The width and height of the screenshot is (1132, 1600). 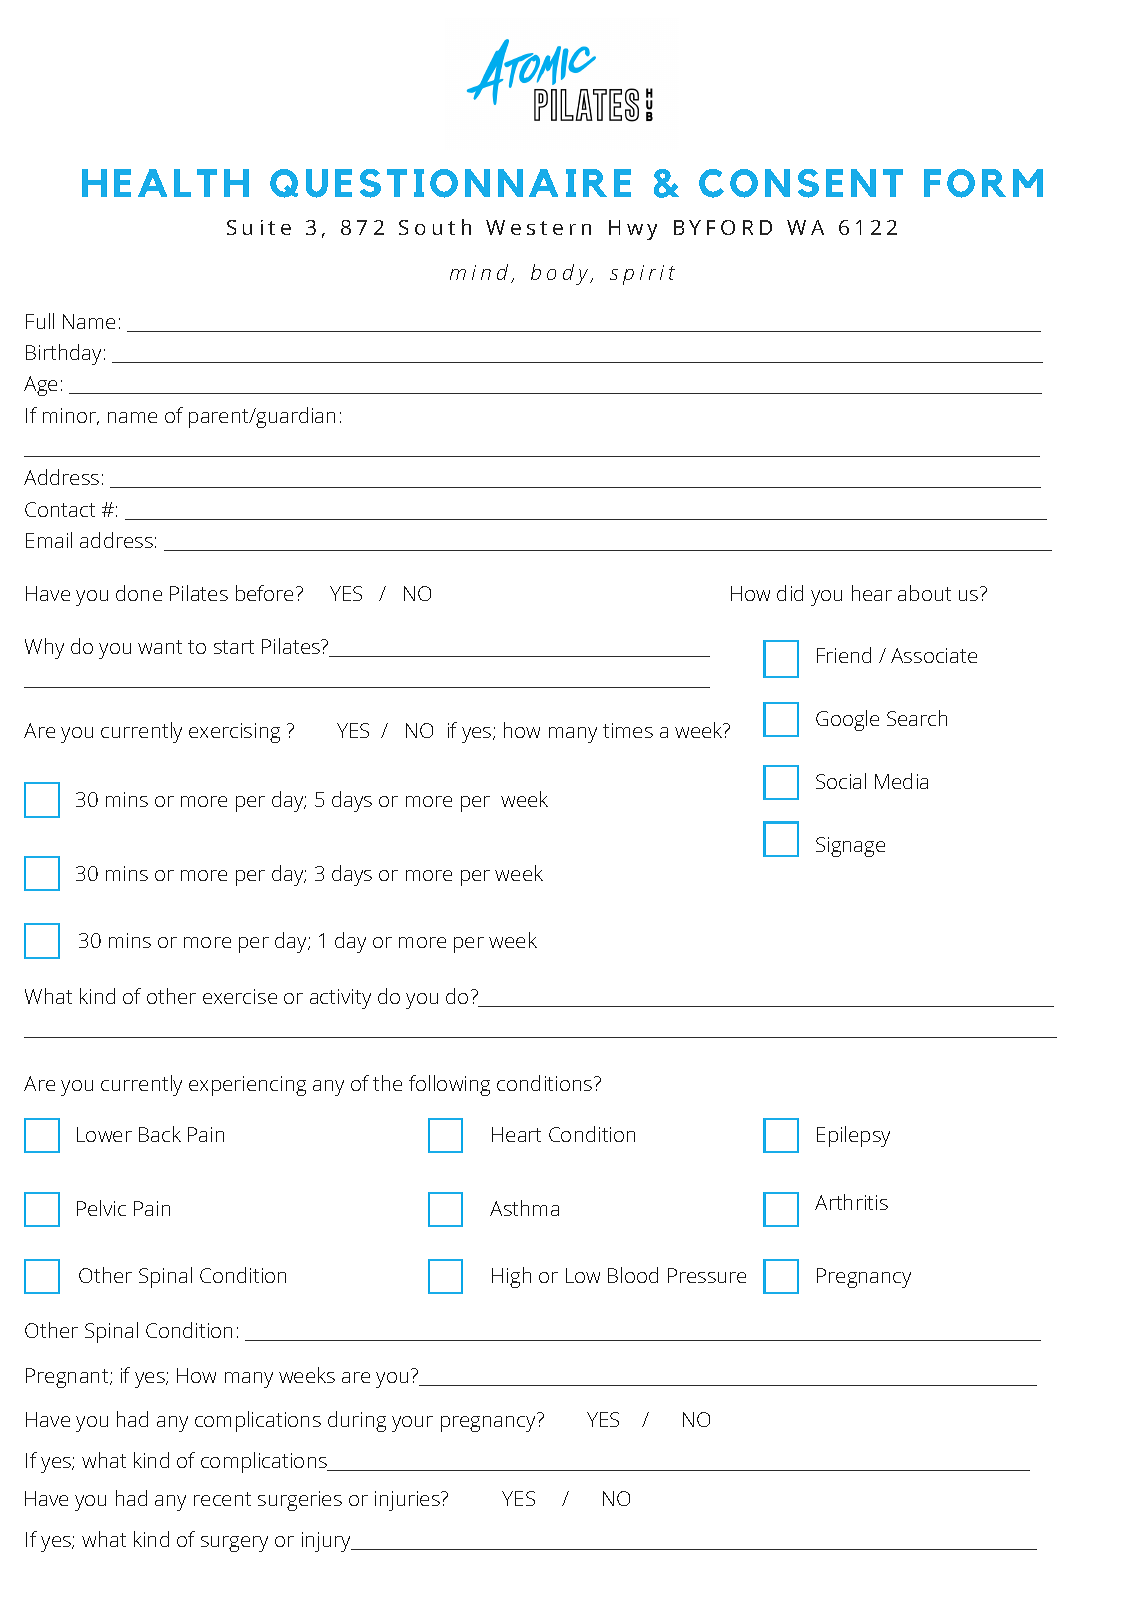 I want to click on Pelvic, so click(x=101, y=1208).
